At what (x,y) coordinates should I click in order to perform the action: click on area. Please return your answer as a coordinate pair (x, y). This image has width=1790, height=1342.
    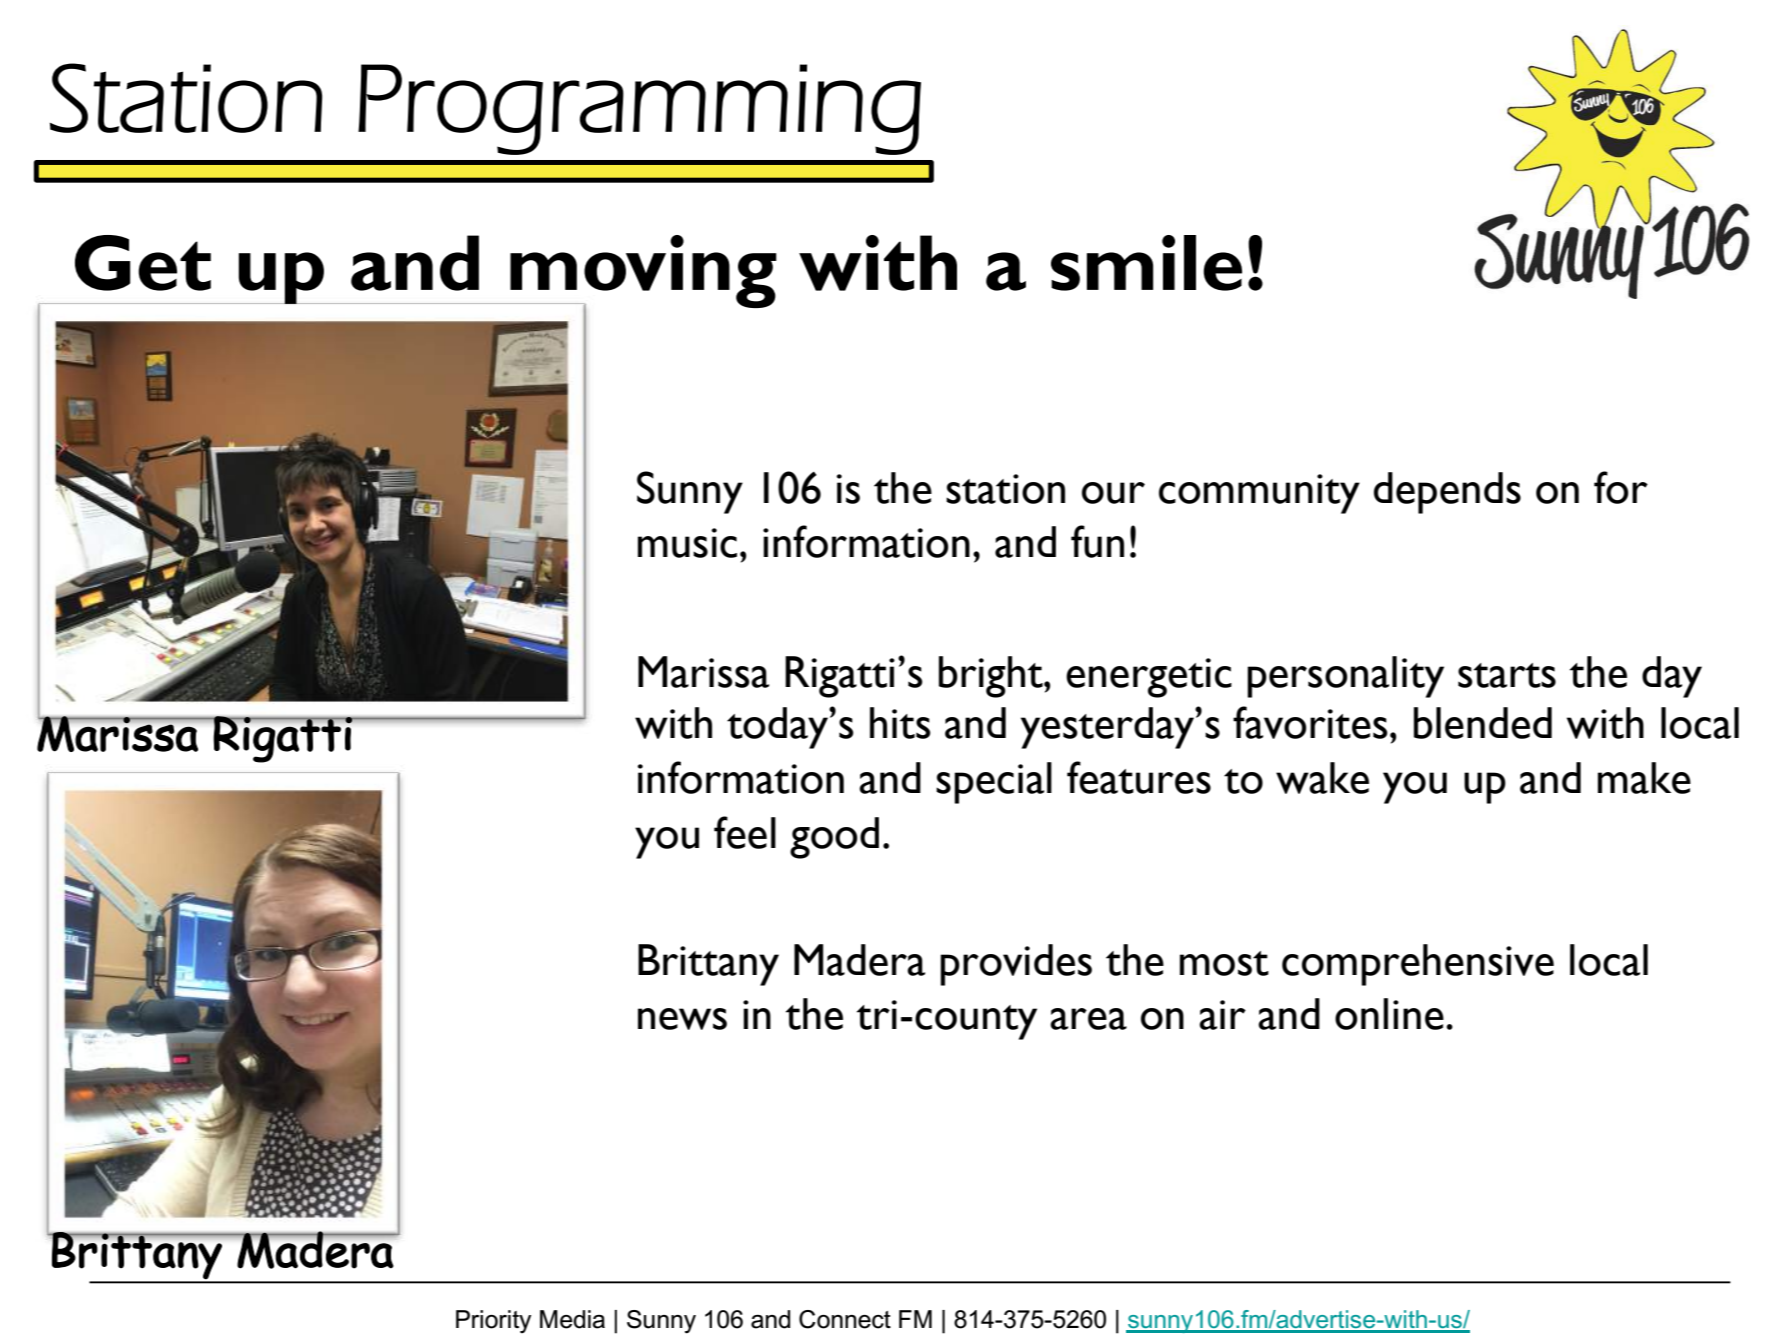
    Looking at the image, I should click on (1088, 1019).
